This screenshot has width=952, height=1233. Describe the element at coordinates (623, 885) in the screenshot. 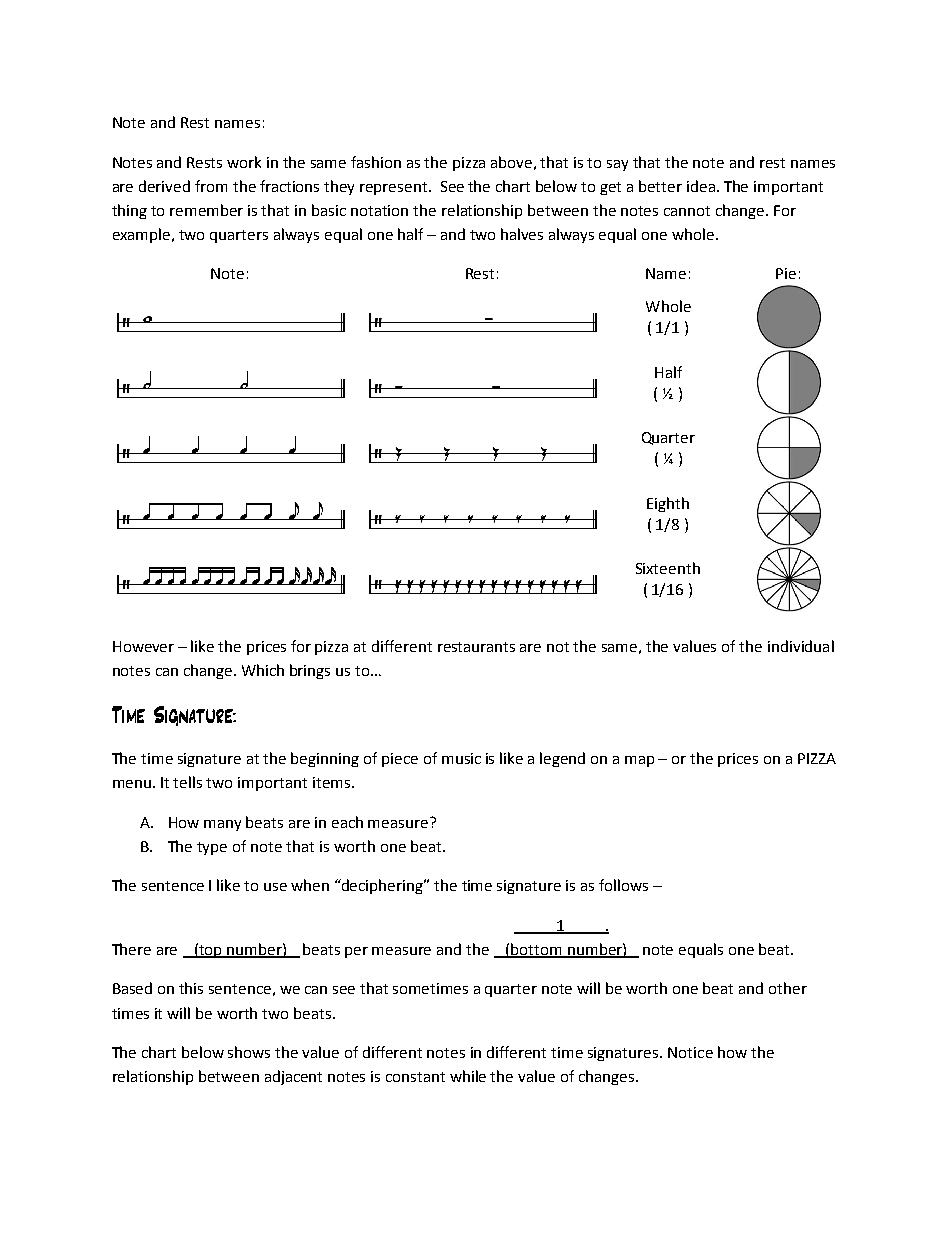

I see `follows` at that location.
